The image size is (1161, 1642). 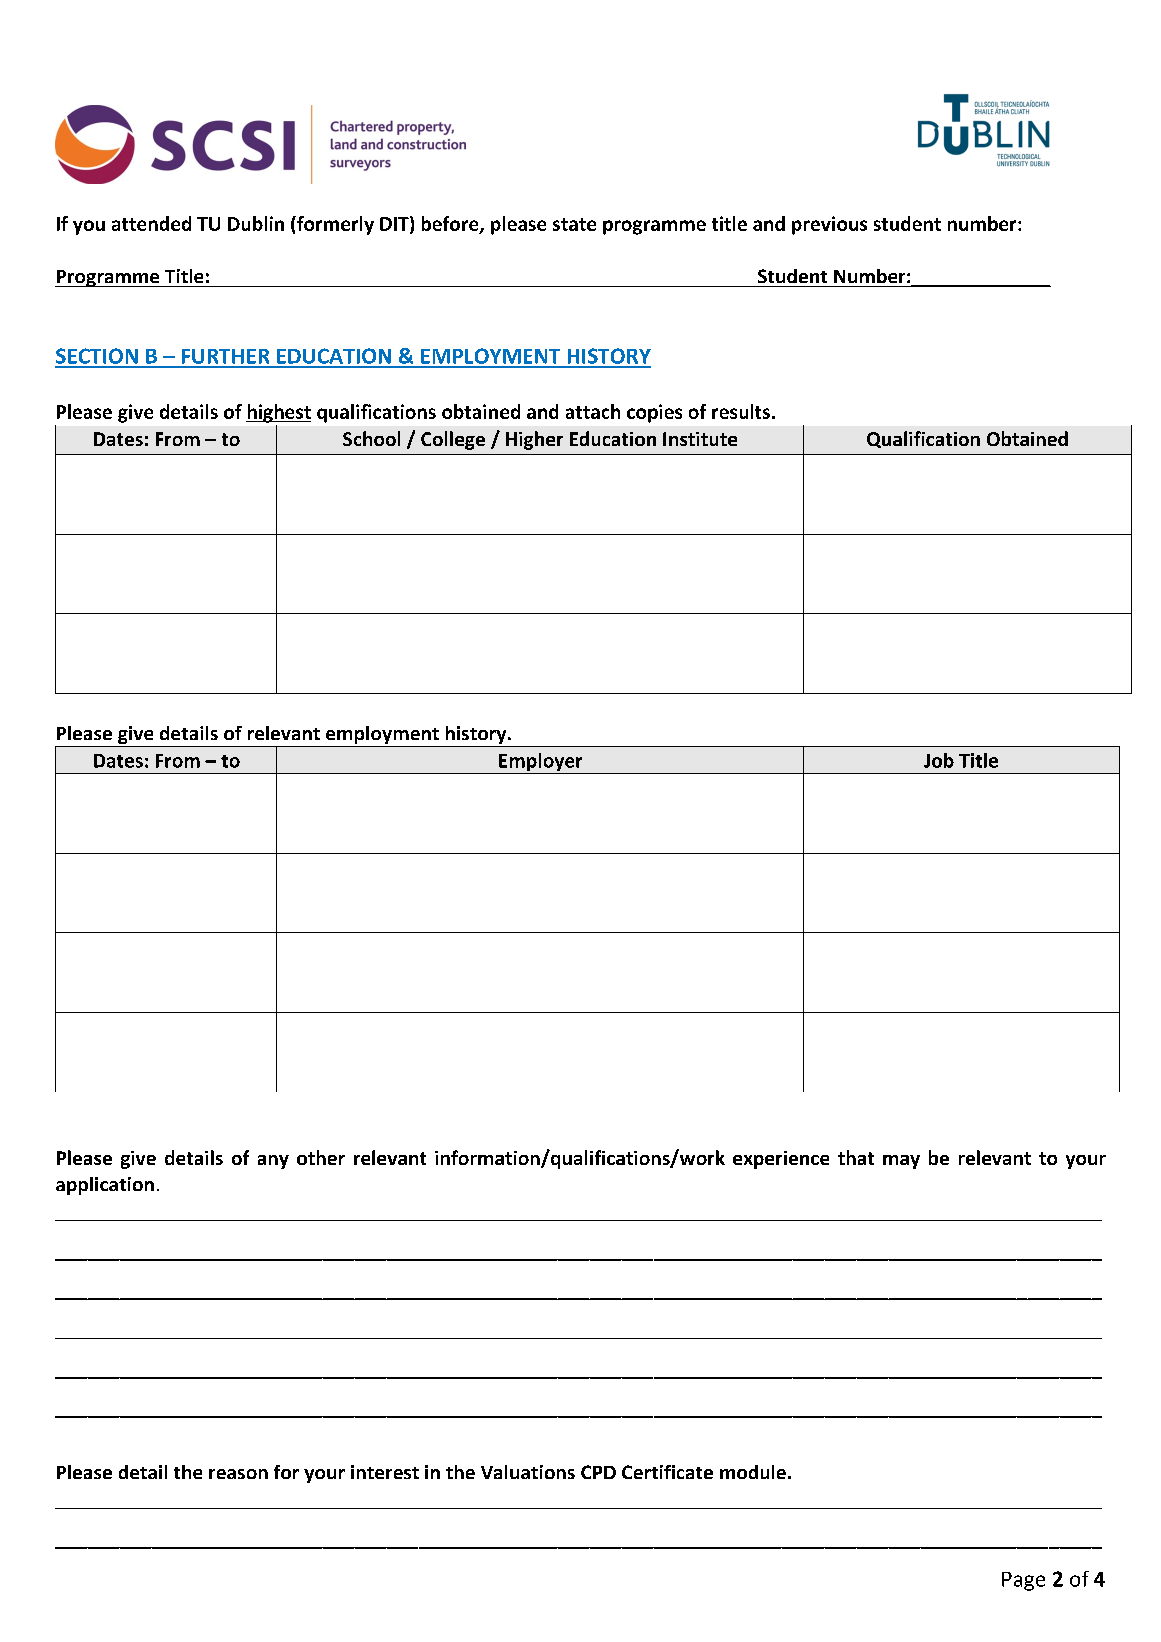 What do you see at coordinates (256, 223) in the screenshot?
I see `Dublin` at bounding box center [256, 223].
